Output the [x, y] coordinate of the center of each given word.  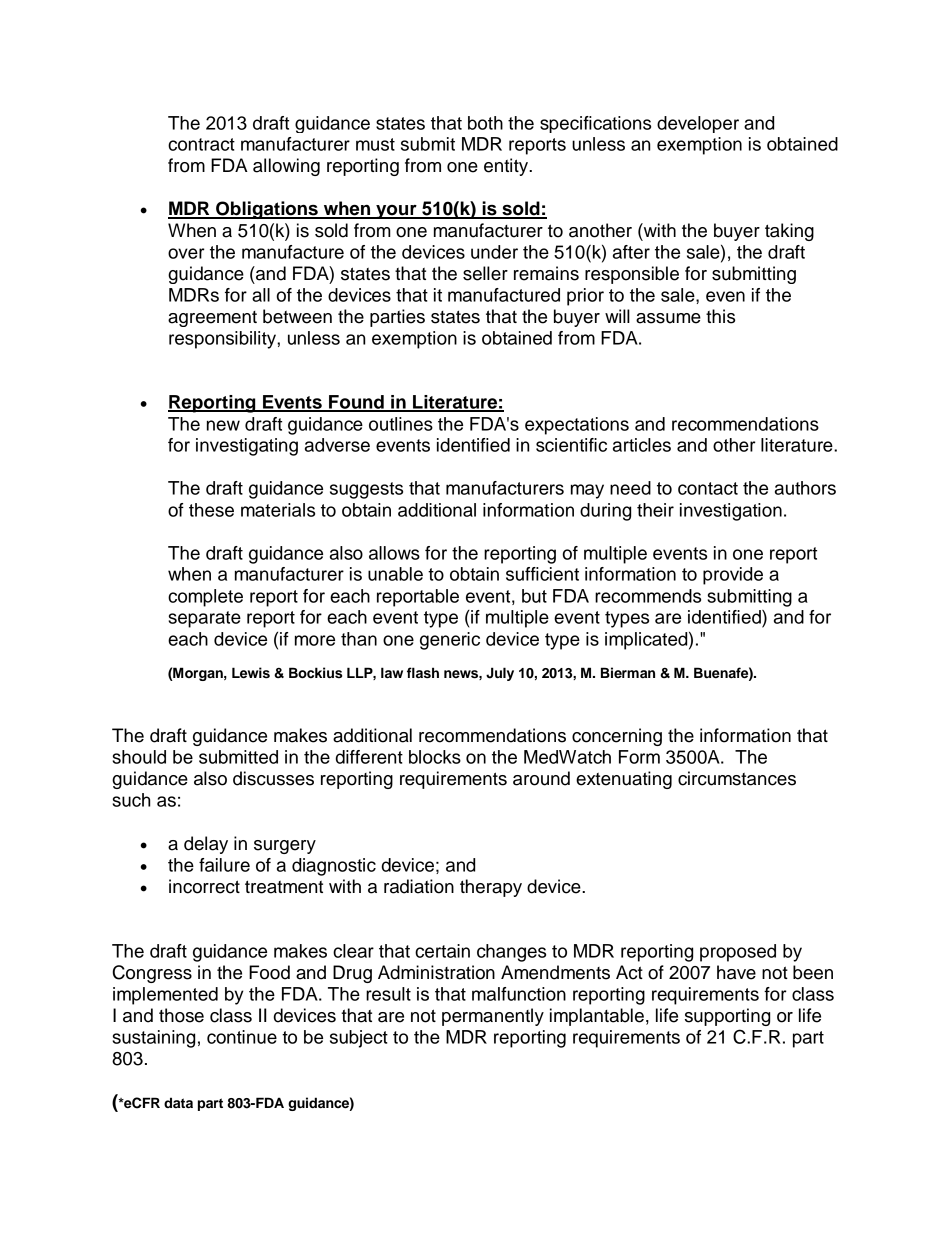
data [178, 1102]
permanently [493, 1017]
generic [450, 641]
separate [204, 619]
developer [698, 124]
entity [507, 167]
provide [733, 576]
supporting [727, 1017]
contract [201, 144]
